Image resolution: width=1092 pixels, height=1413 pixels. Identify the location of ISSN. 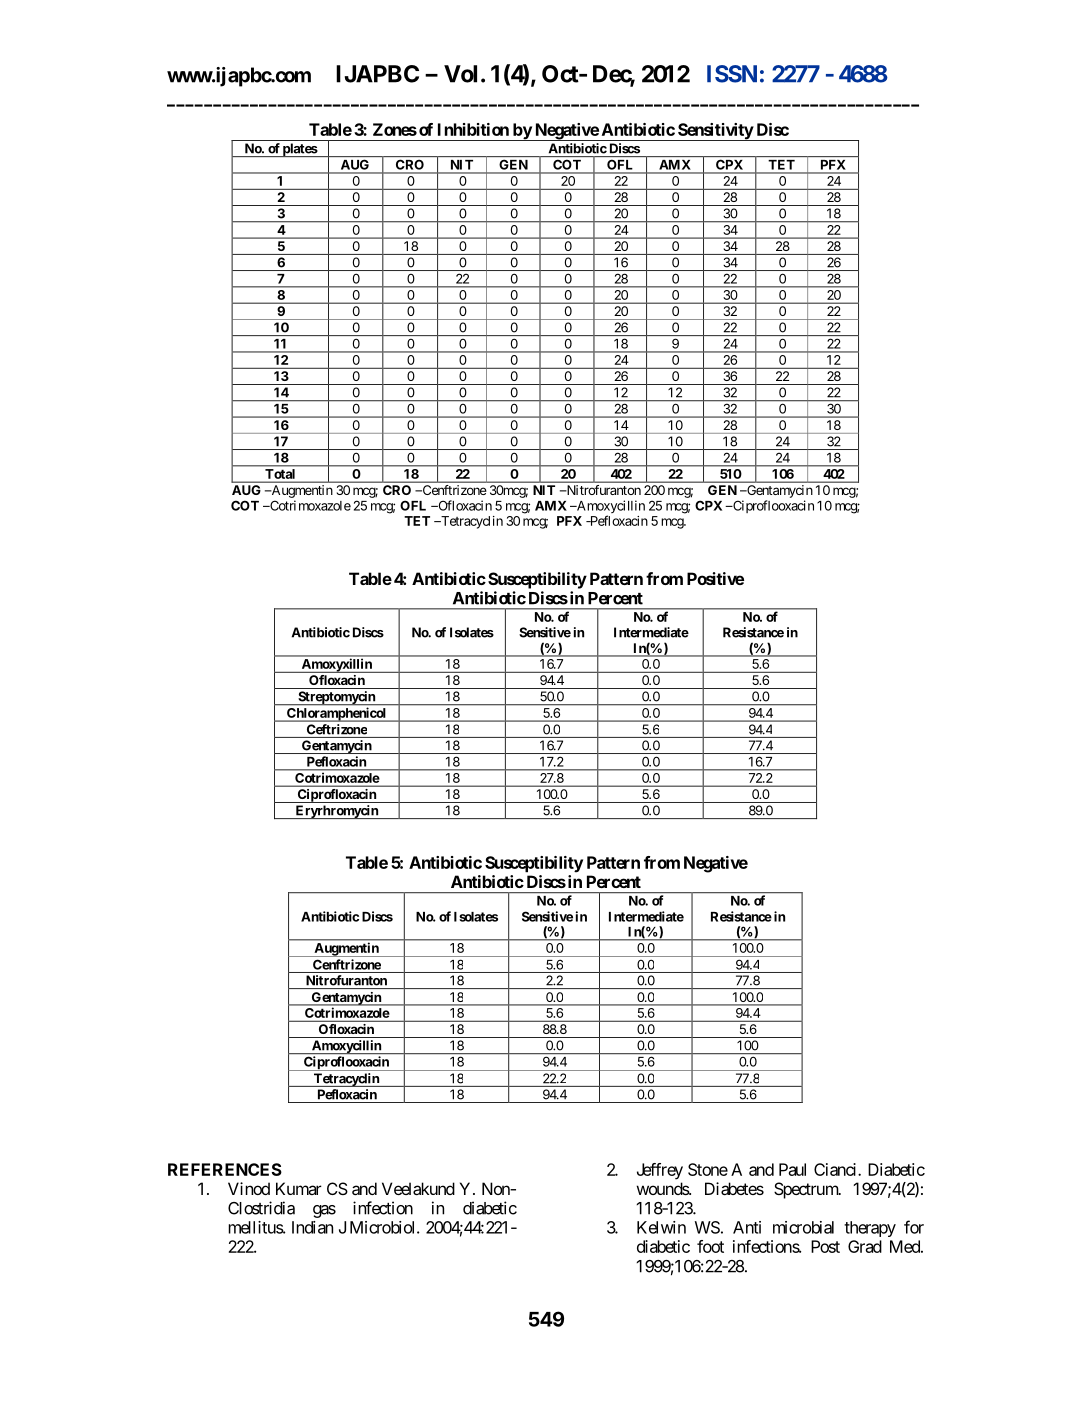
(732, 74).
